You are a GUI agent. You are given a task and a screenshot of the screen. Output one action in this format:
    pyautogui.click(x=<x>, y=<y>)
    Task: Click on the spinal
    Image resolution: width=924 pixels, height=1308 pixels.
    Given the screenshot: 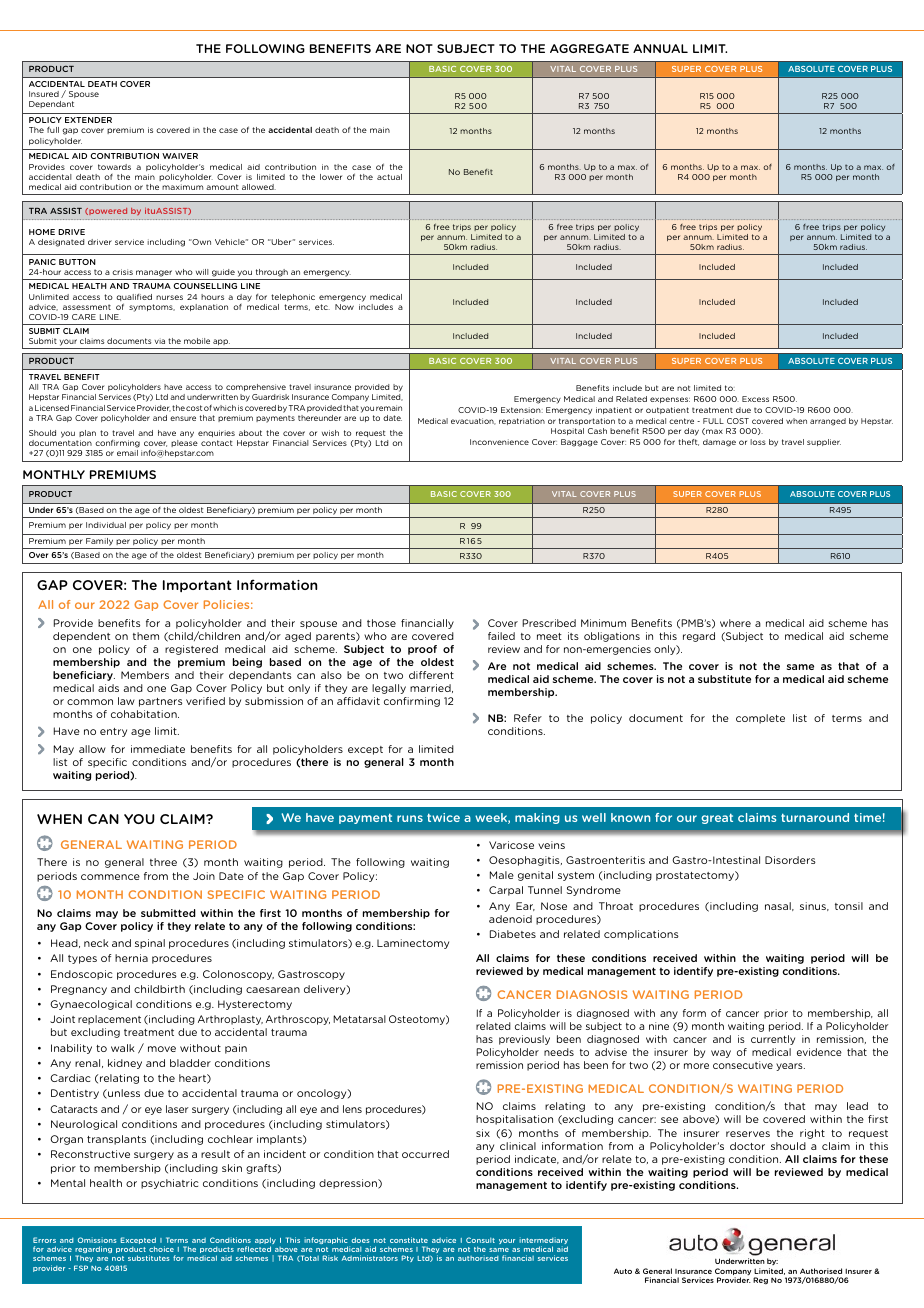 What is the action you would take?
    pyautogui.click(x=150, y=944)
